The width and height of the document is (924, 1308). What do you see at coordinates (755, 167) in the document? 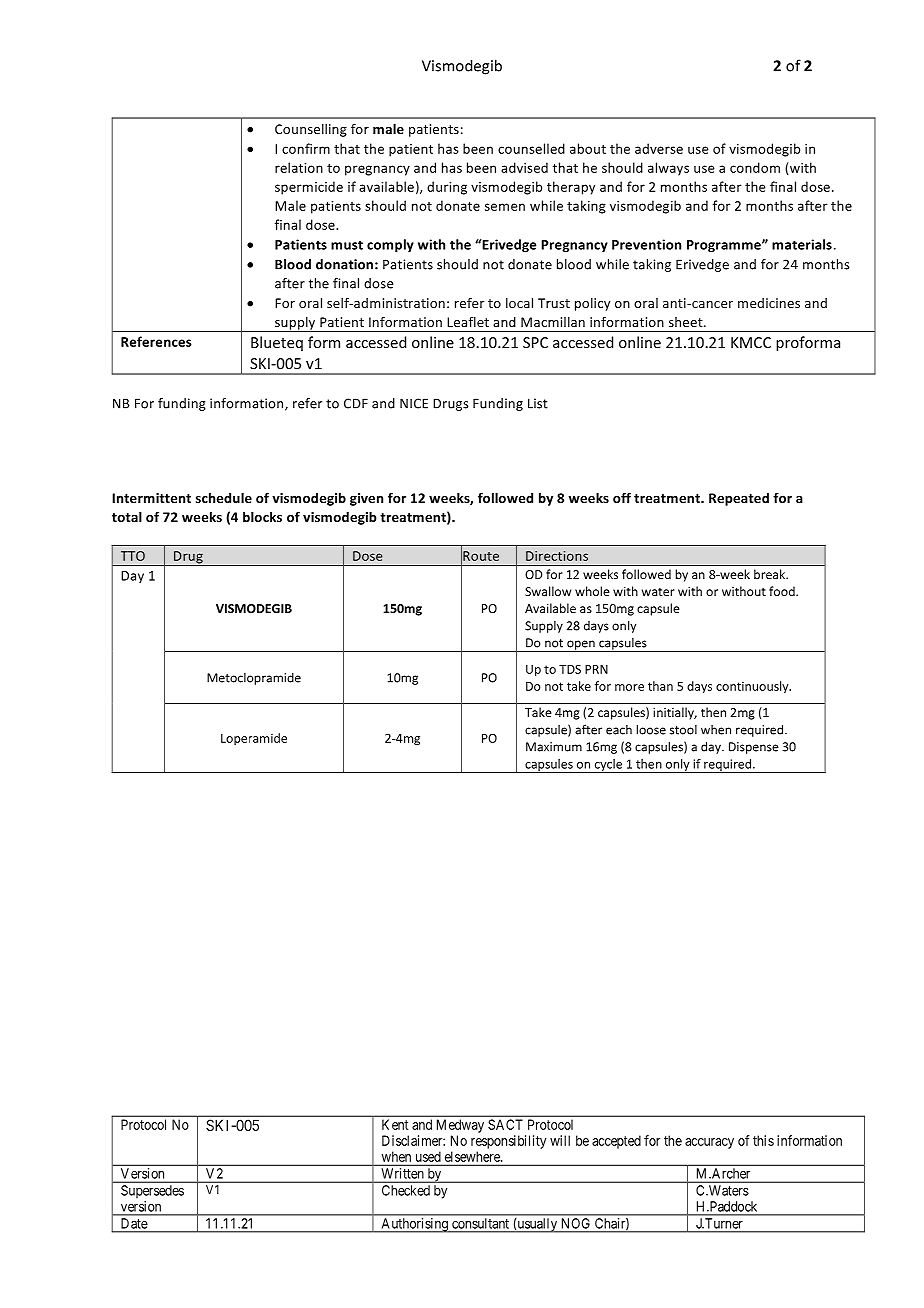
I see `condom` at bounding box center [755, 167].
